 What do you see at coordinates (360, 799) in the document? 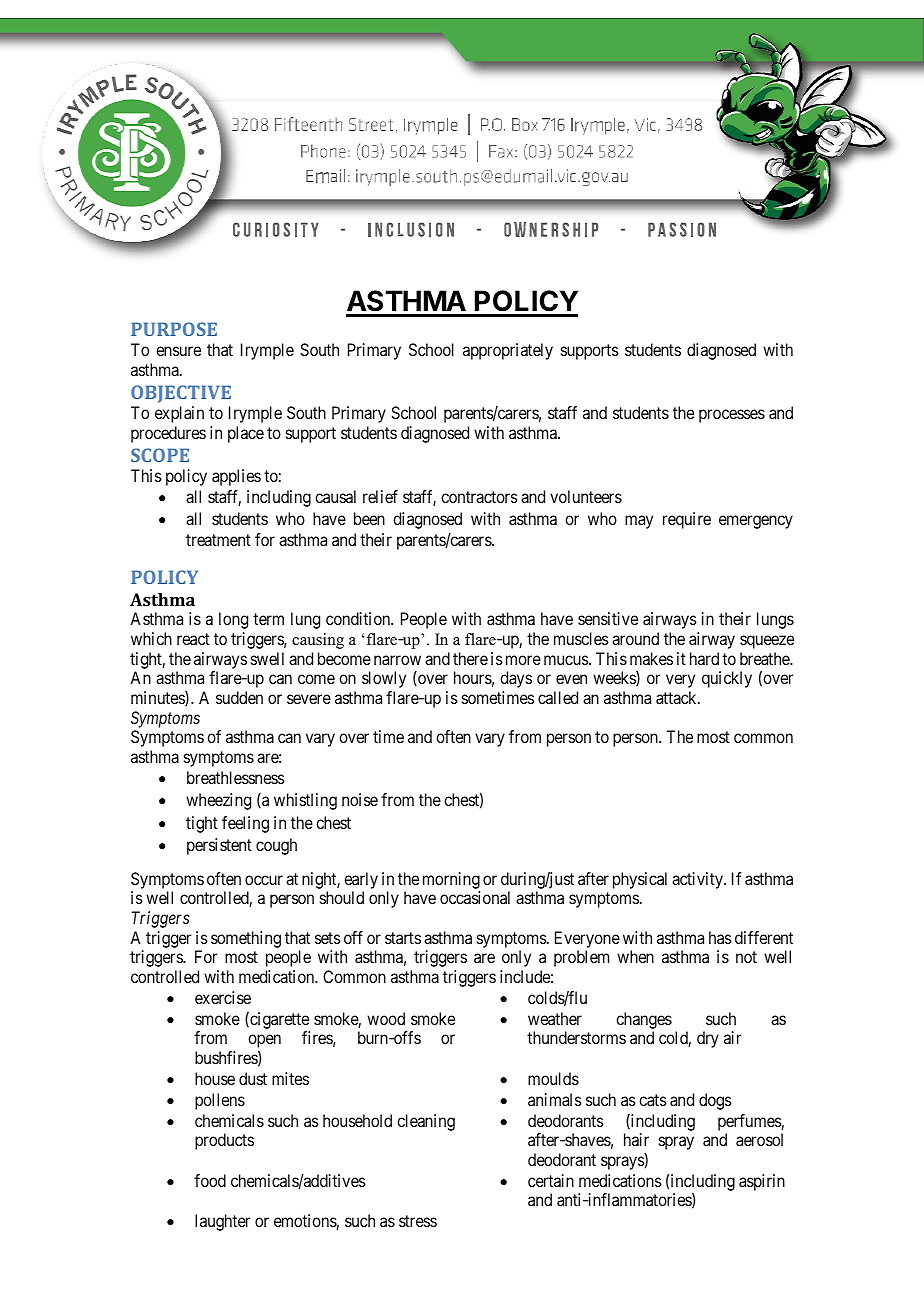
I see `noise` at bounding box center [360, 799].
